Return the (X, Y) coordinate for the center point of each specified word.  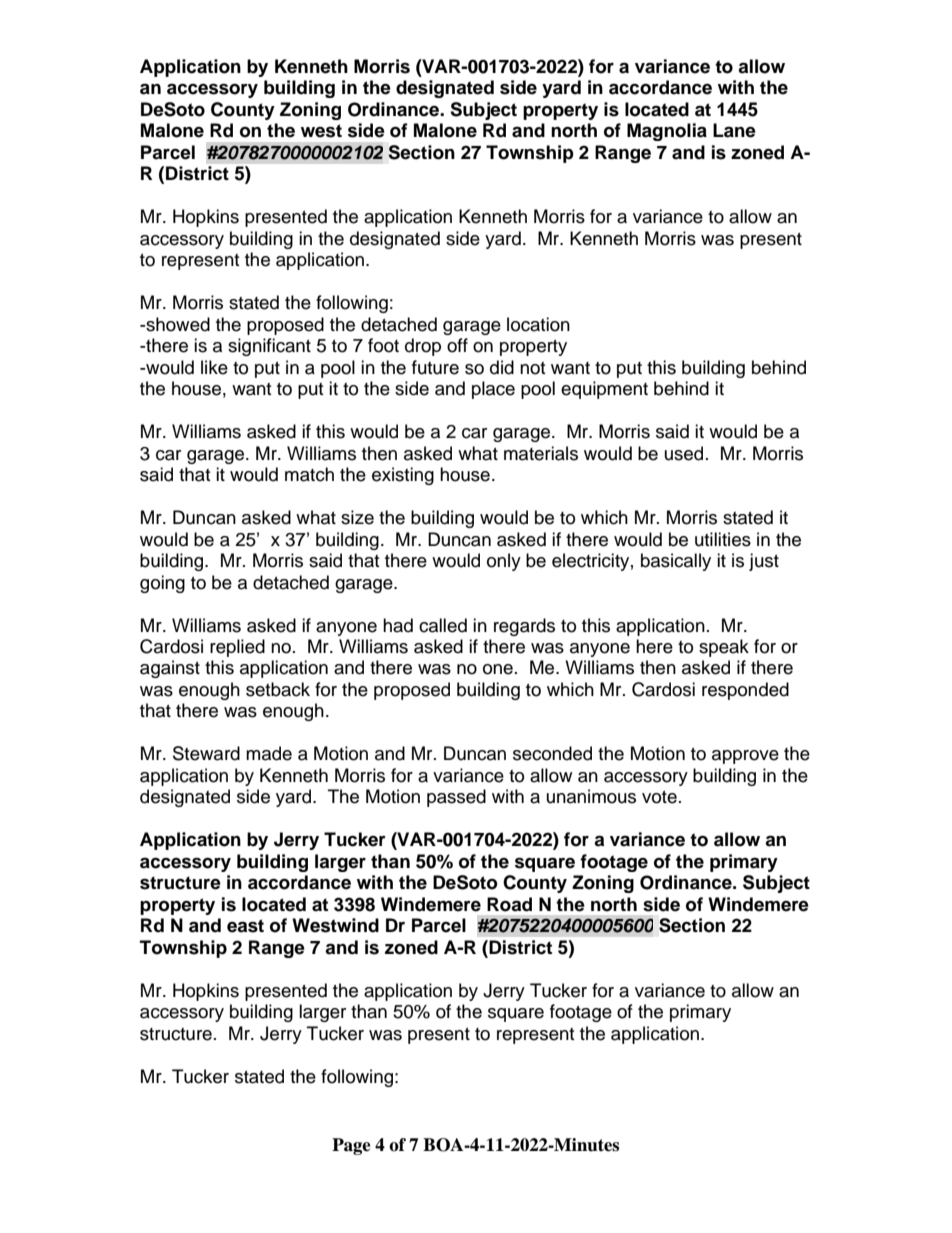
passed (456, 798)
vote (659, 797)
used (684, 453)
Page (351, 1146)
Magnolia (667, 132)
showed (177, 324)
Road (509, 904)
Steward (206, 753)
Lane (734, 130)
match (309, 474)
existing (403, 476)
